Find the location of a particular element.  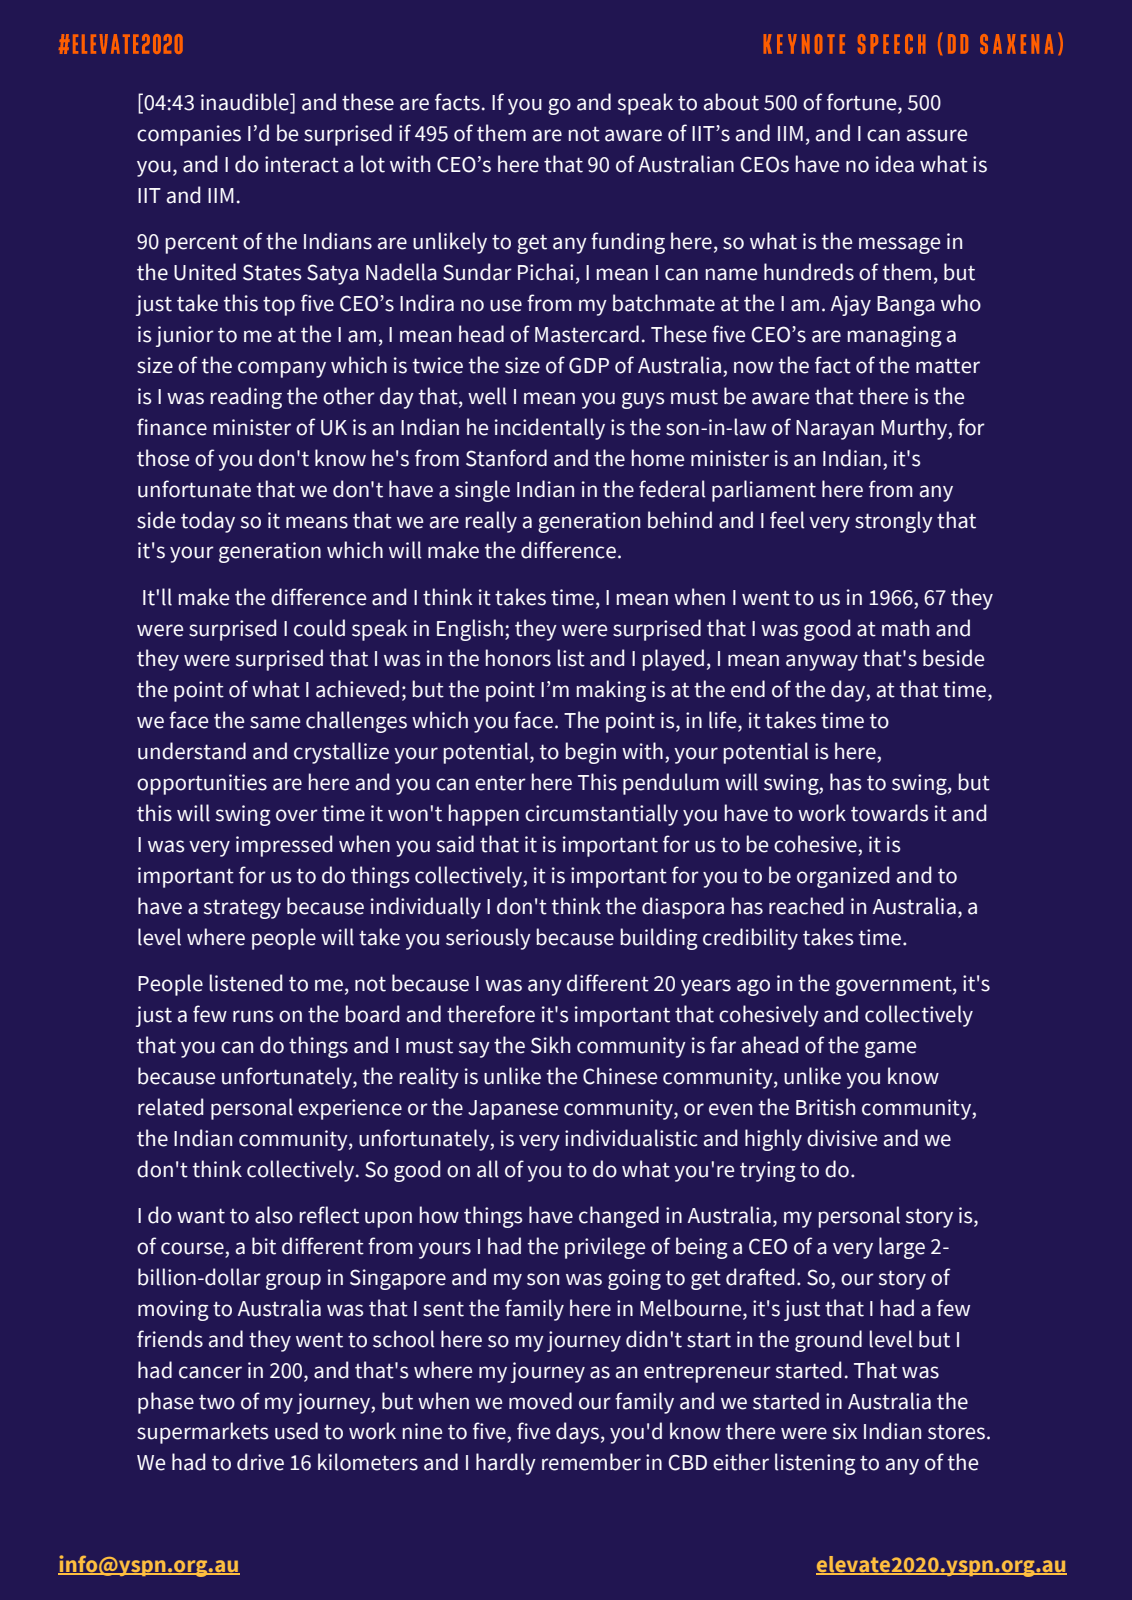

incidentally is located at coordinates (550, 429).
